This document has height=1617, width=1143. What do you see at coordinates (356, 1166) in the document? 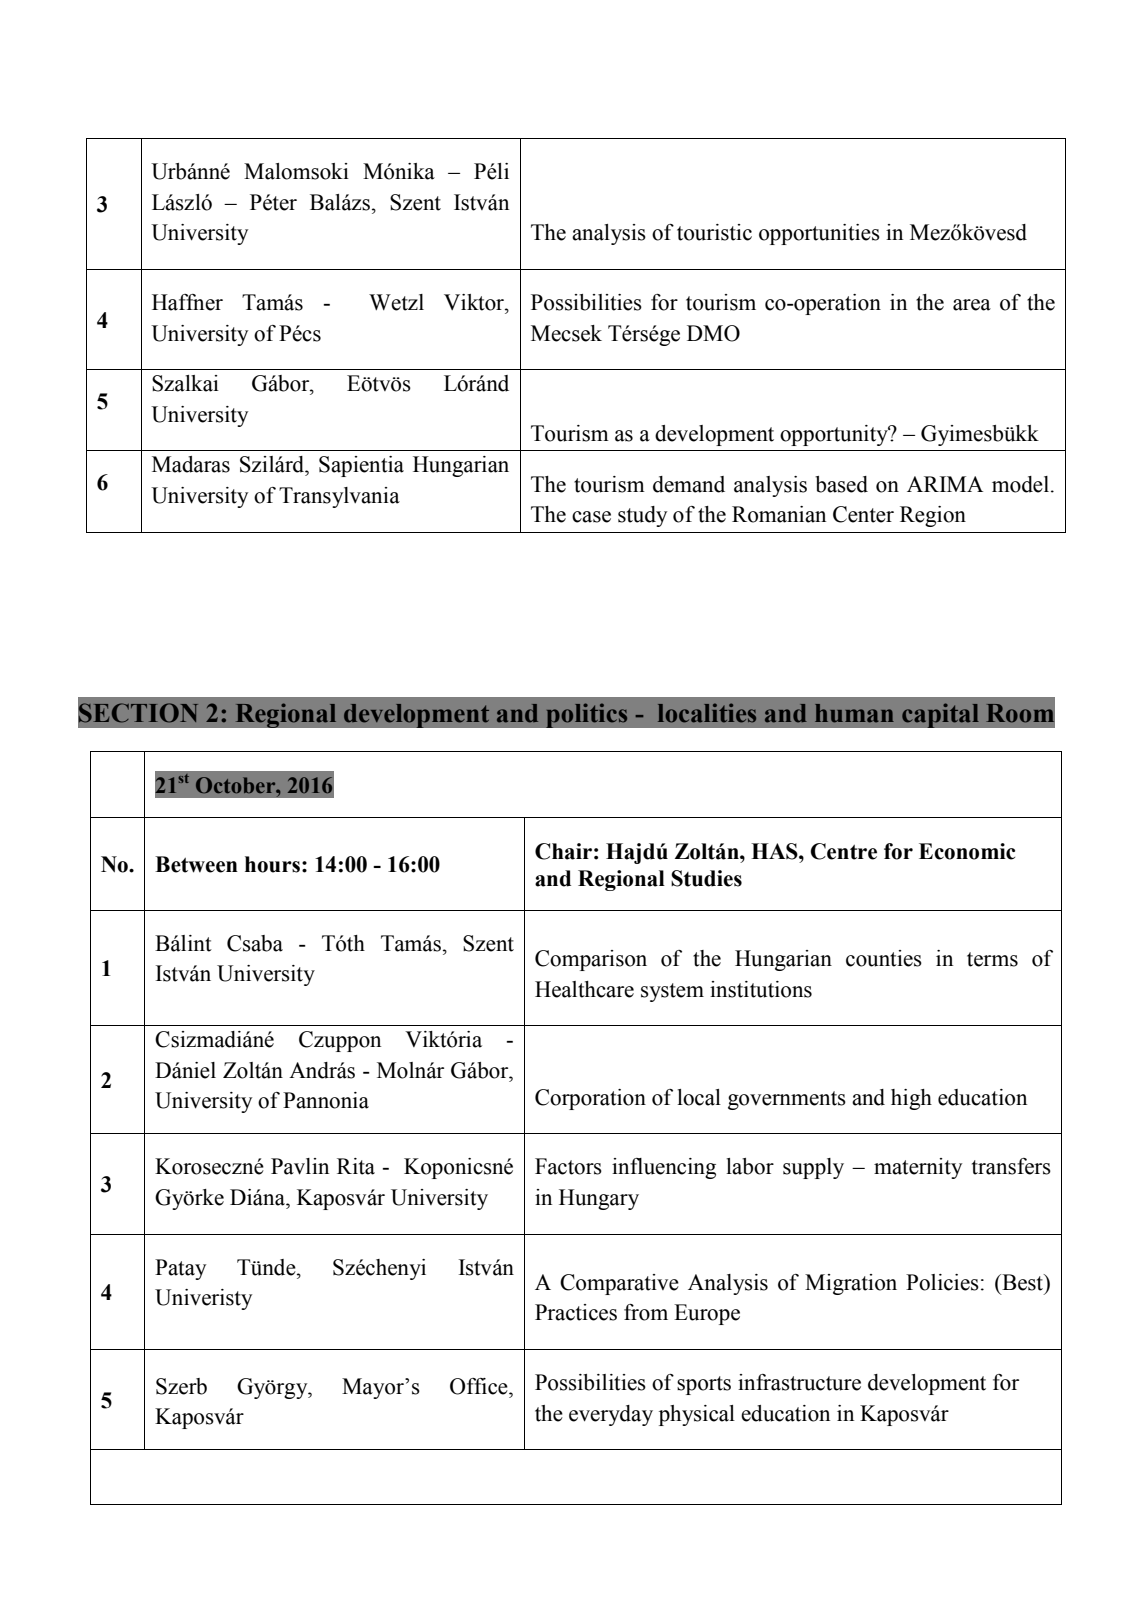
I see `Rita` at bounding box center [356, 1166].
